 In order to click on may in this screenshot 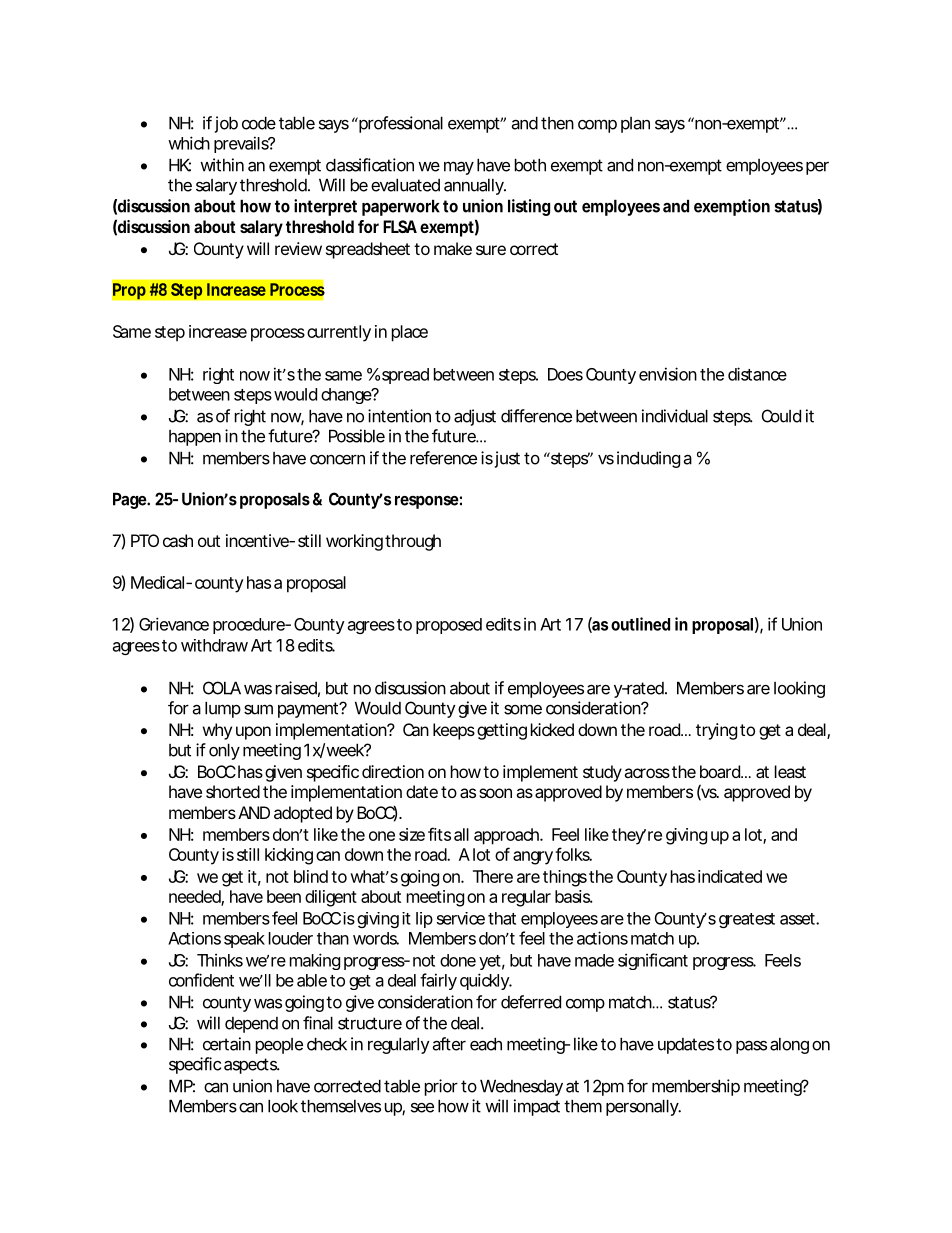, I will do `click(459, 168)`.
